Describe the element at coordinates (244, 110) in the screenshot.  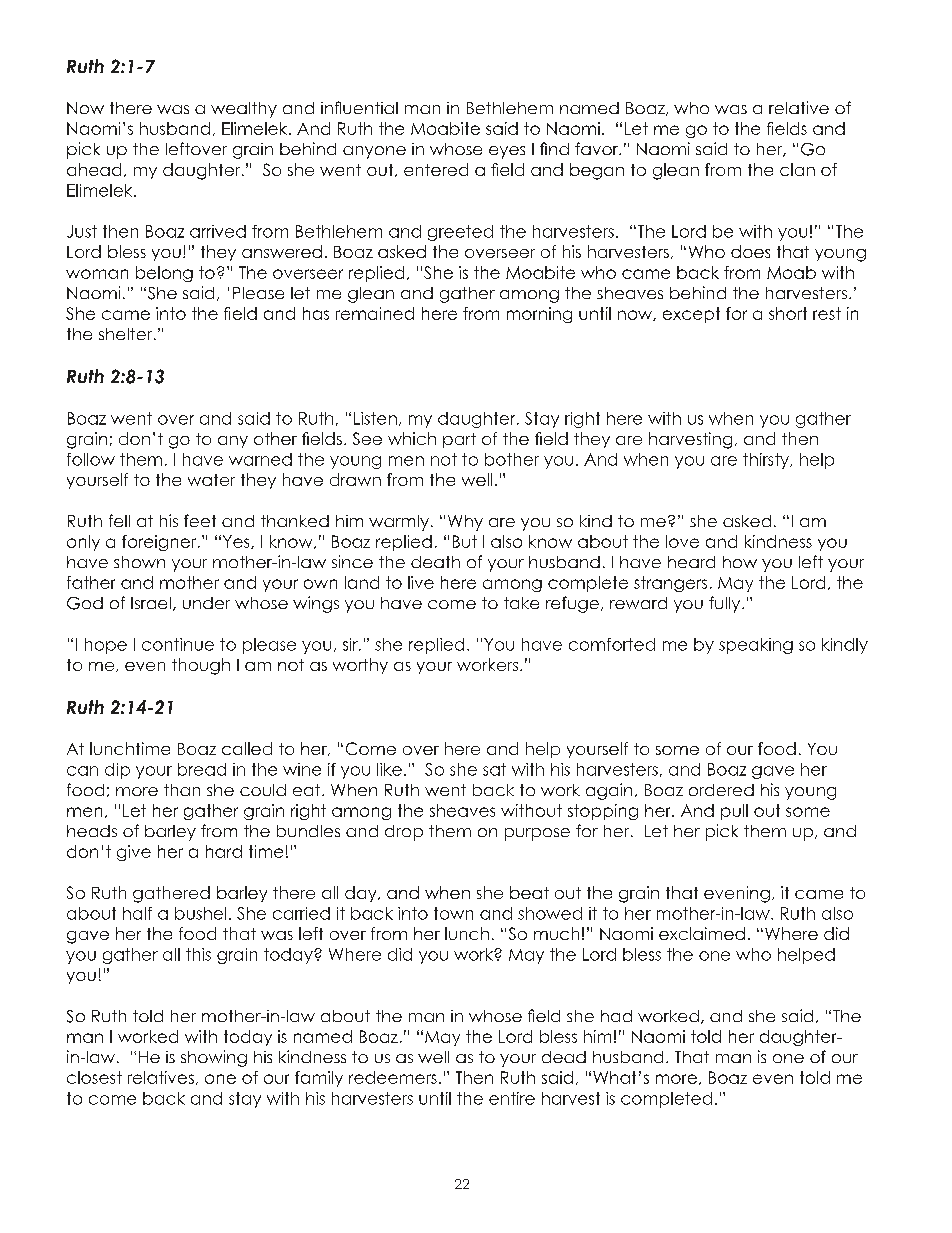
I see `wealthy` at that location.
